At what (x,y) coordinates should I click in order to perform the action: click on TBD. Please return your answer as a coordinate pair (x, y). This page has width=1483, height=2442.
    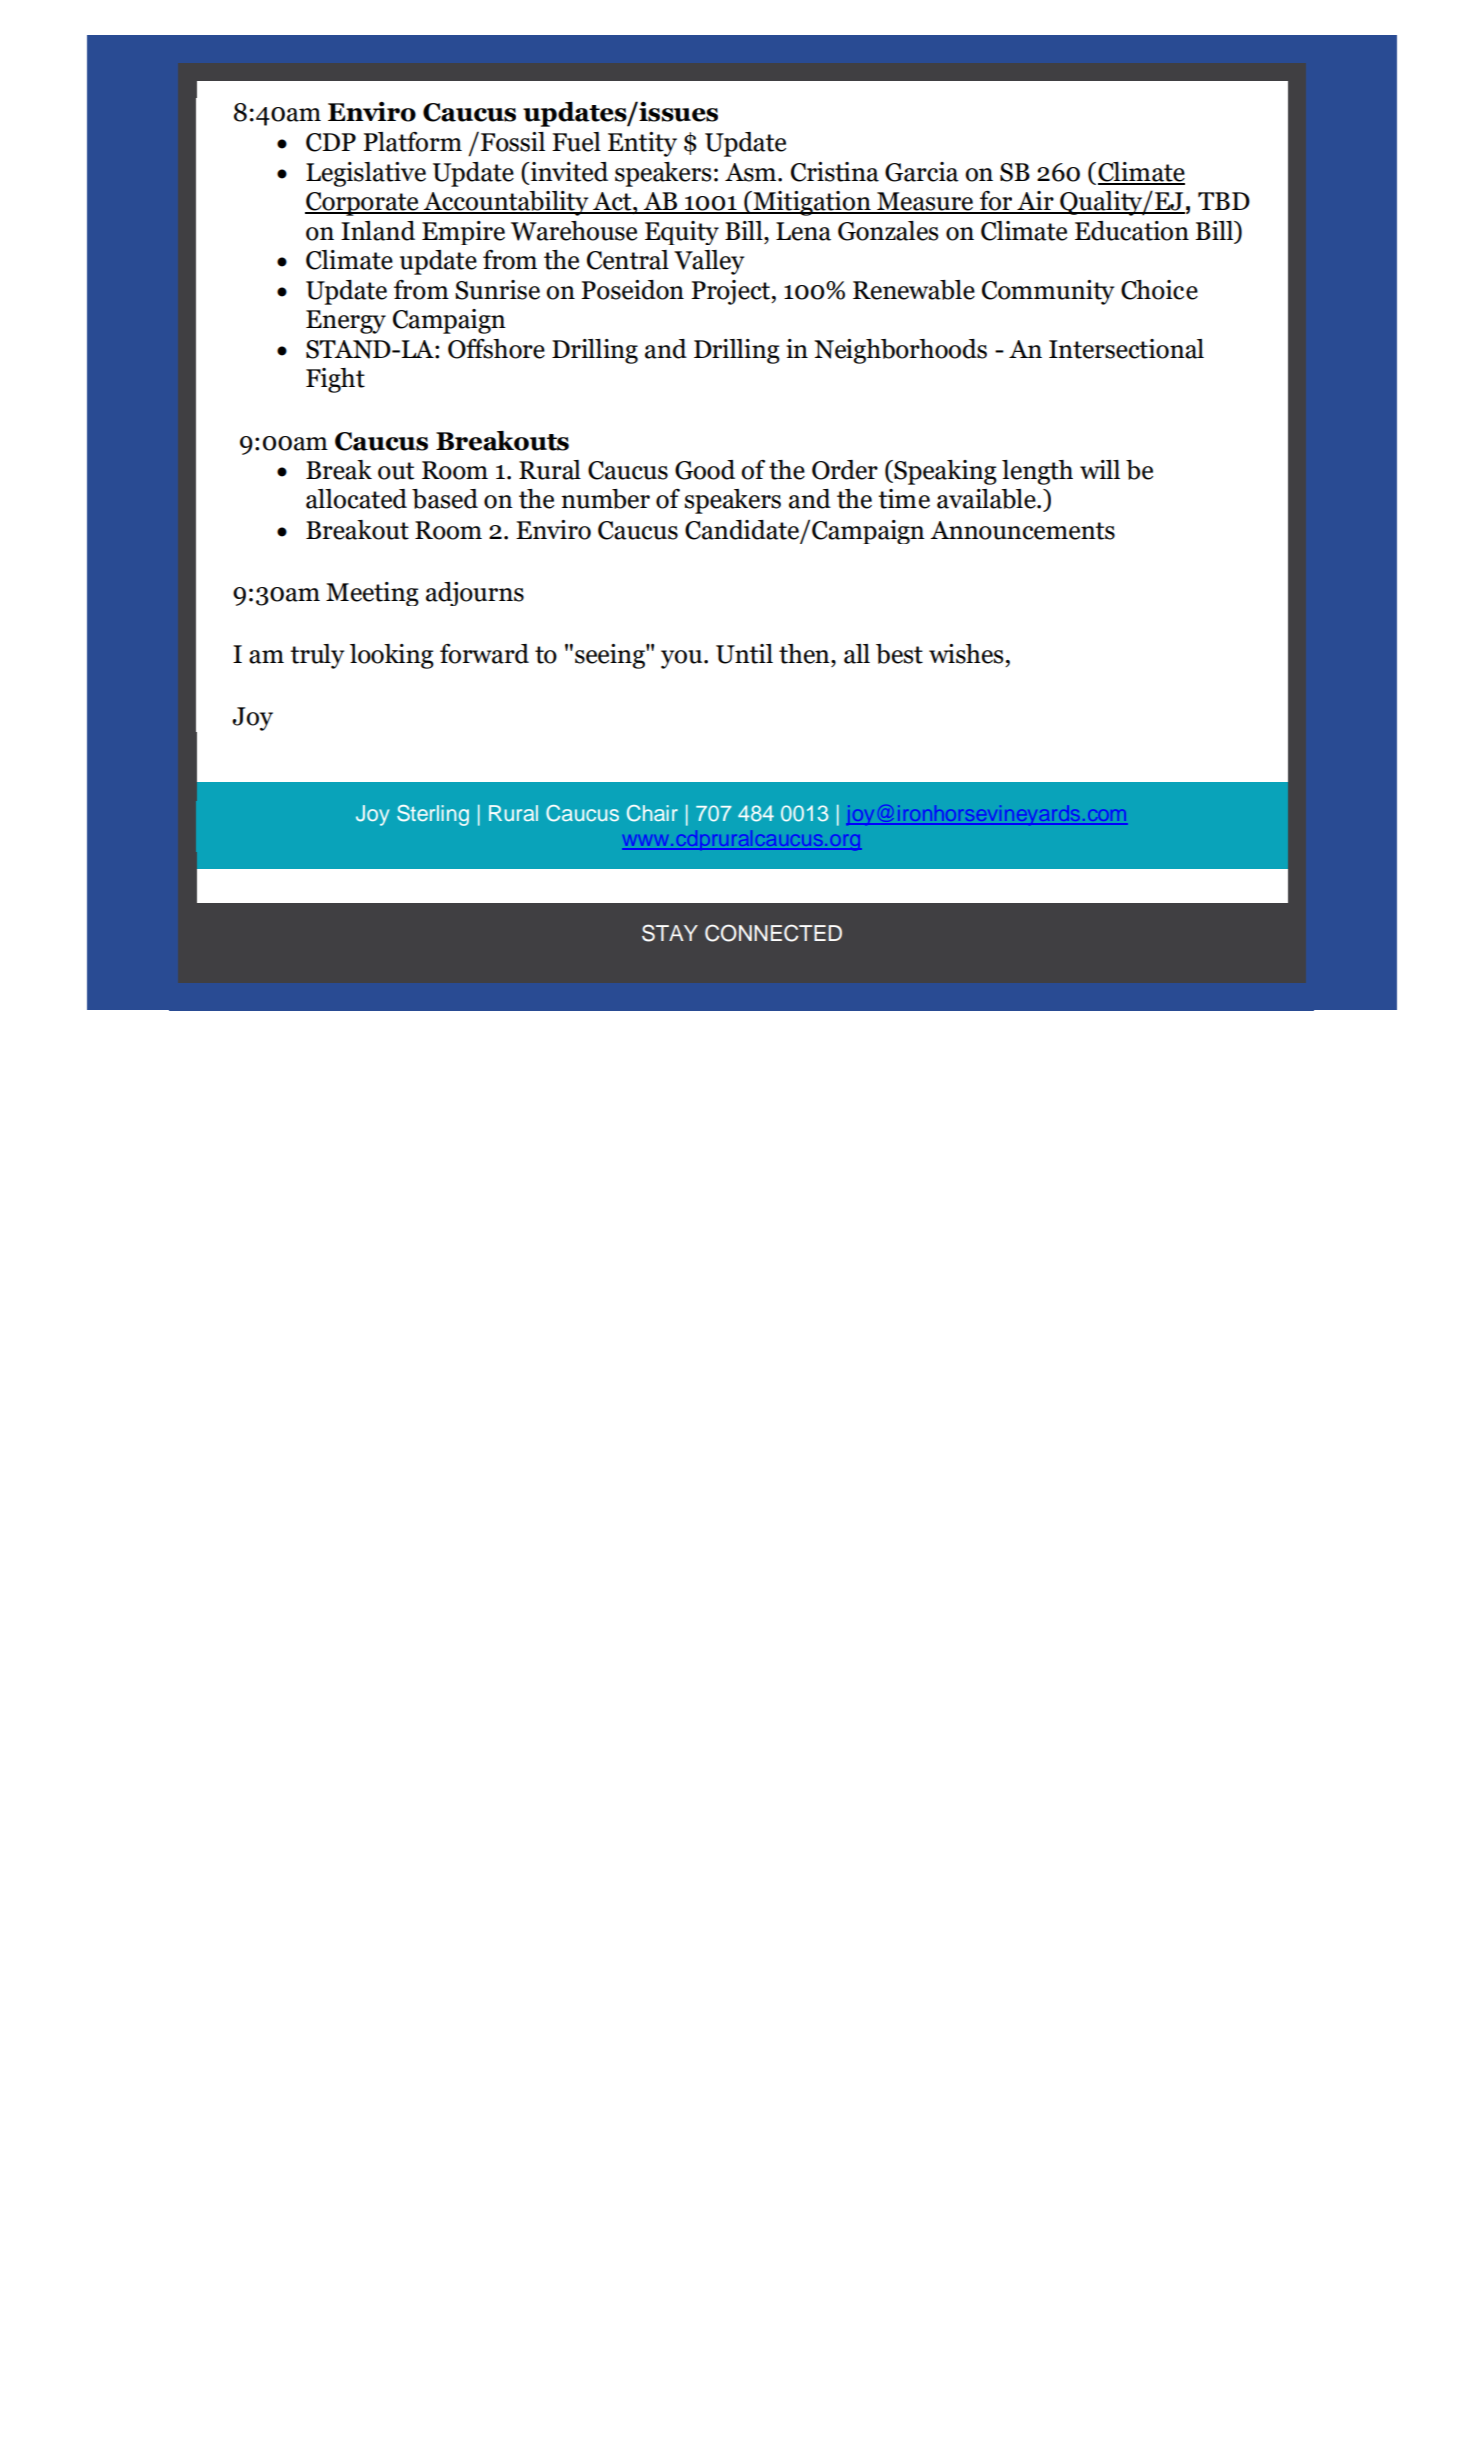
    Looking at the image, I should click on (1224, 201).
